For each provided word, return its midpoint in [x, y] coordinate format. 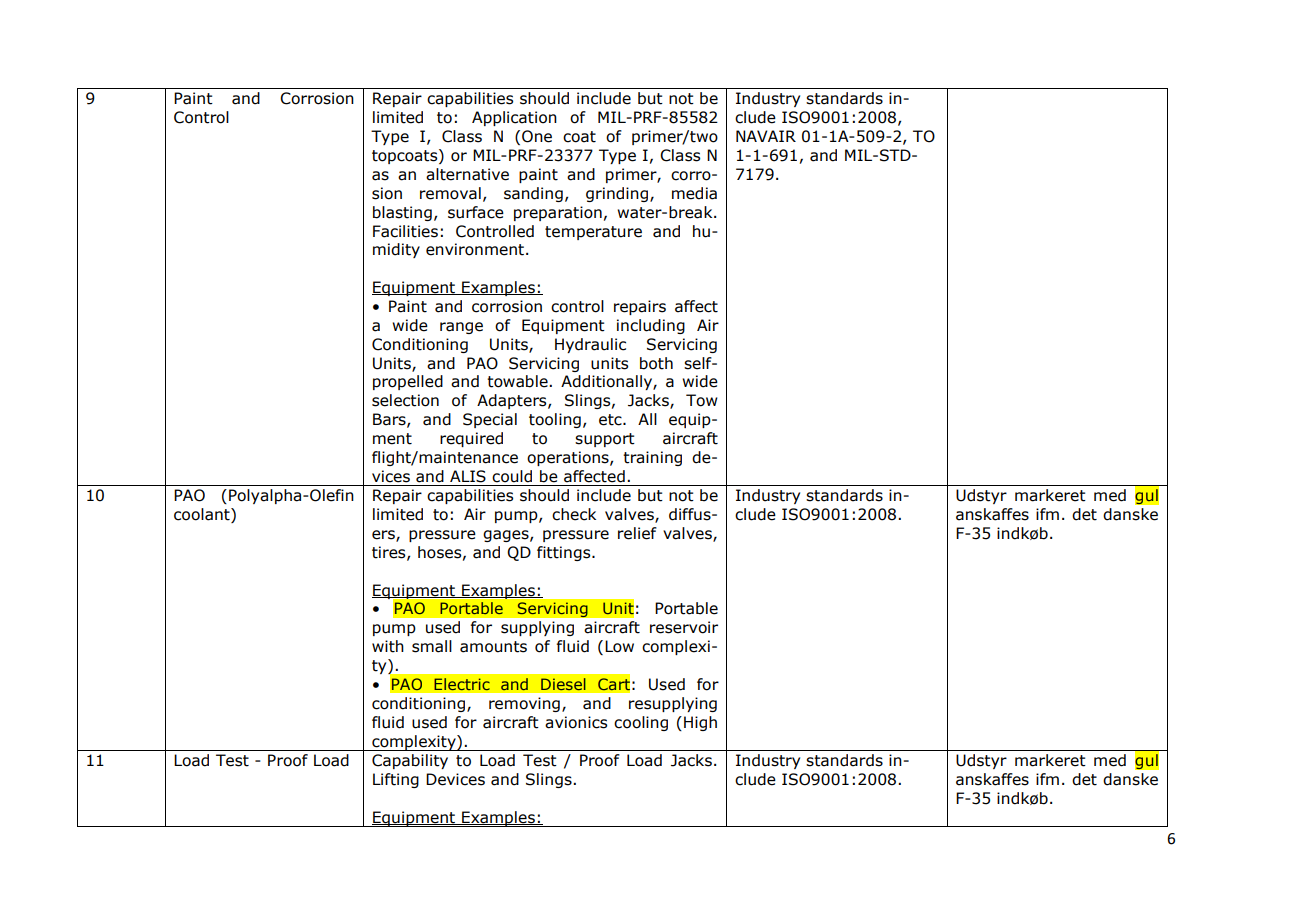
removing [524, 704]
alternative [467, 174]
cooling [641, 723]
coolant [203, 515]
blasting [402, 213]
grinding [618, 194]
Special [490, 420]
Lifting [396, 780]
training [652, 458]
